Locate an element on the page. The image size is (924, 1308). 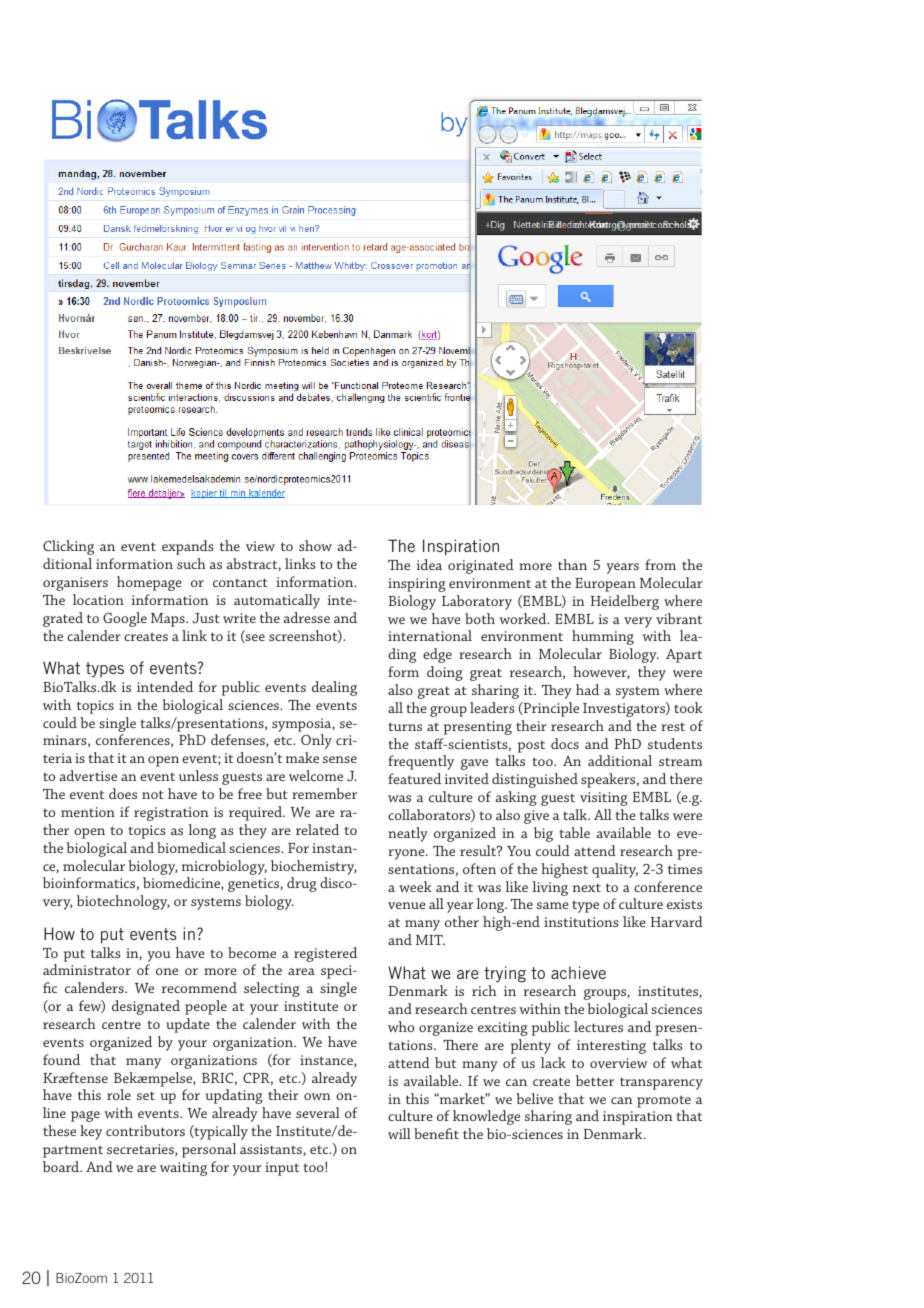
such is located at coordinates (191, 563).
